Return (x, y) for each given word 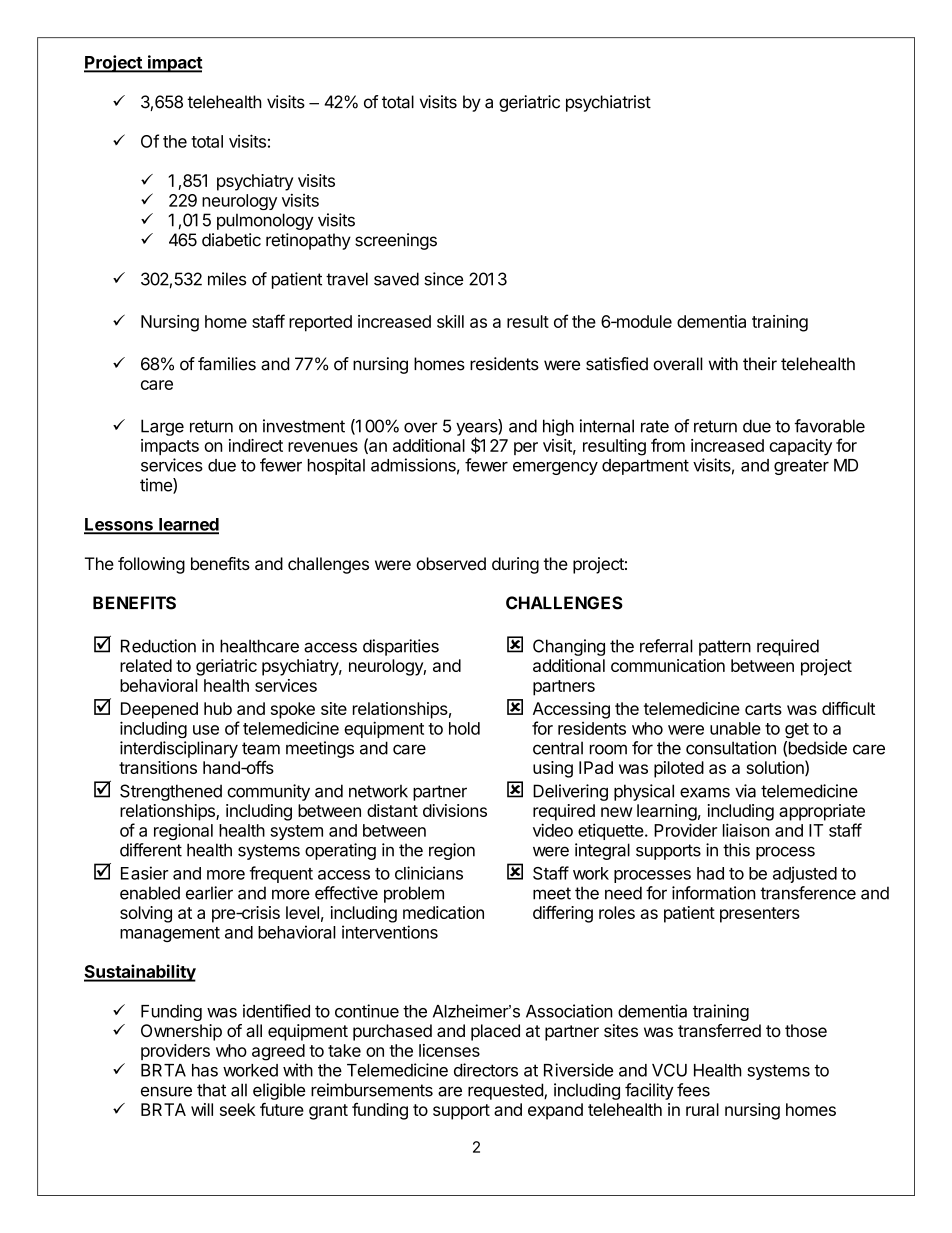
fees (693, 1090)
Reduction (158, 646)
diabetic (231, 240)
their (760, 364)
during (515, 565)
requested (506, 1091)
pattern (725, 648)
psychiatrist (608, 103)
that (211, 1090)
